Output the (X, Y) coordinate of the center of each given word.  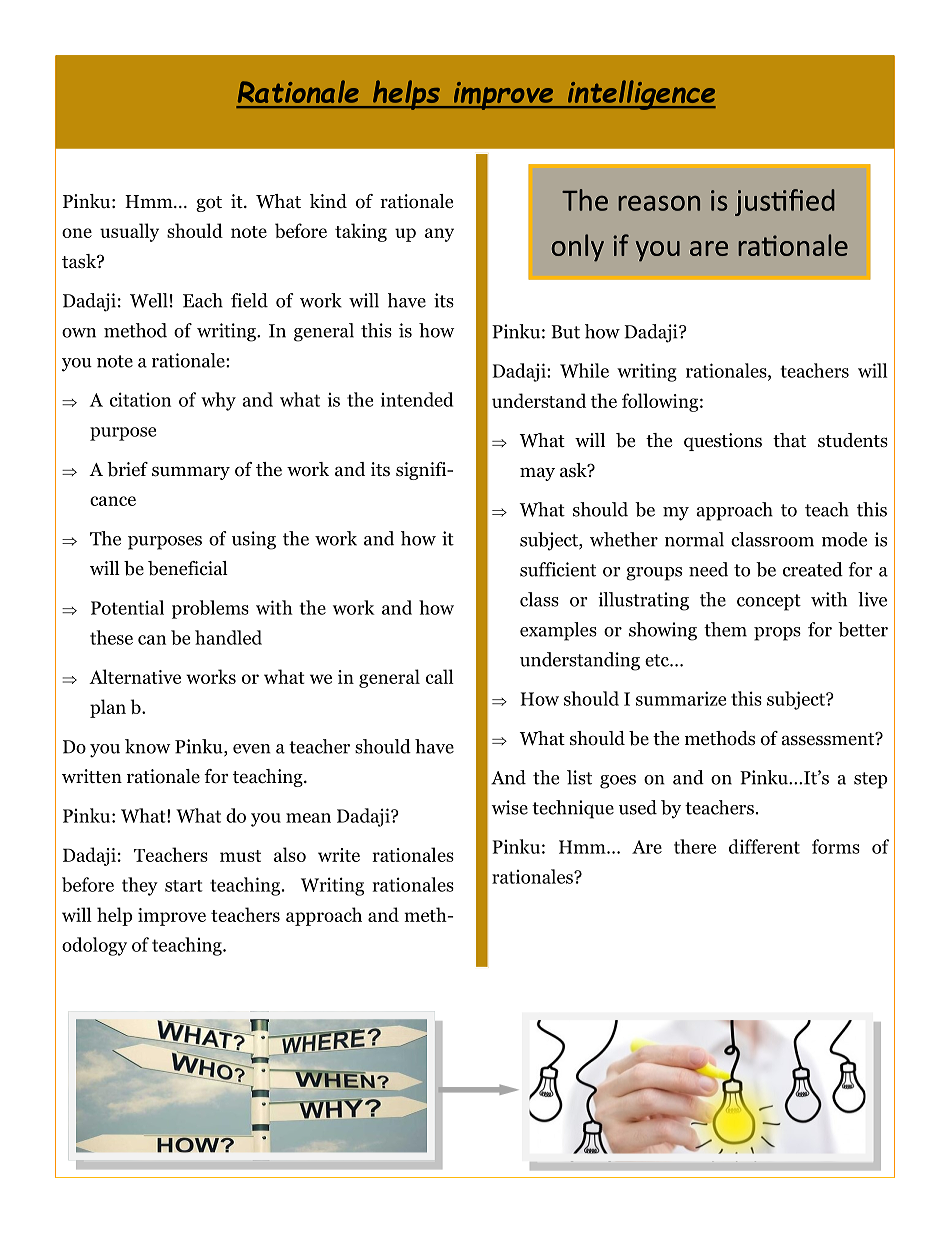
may (537, 474)
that (789, 440)
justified (785, 202)
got (209, 204)
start (184, 886)
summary (191, 473)
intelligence (640, 95)
